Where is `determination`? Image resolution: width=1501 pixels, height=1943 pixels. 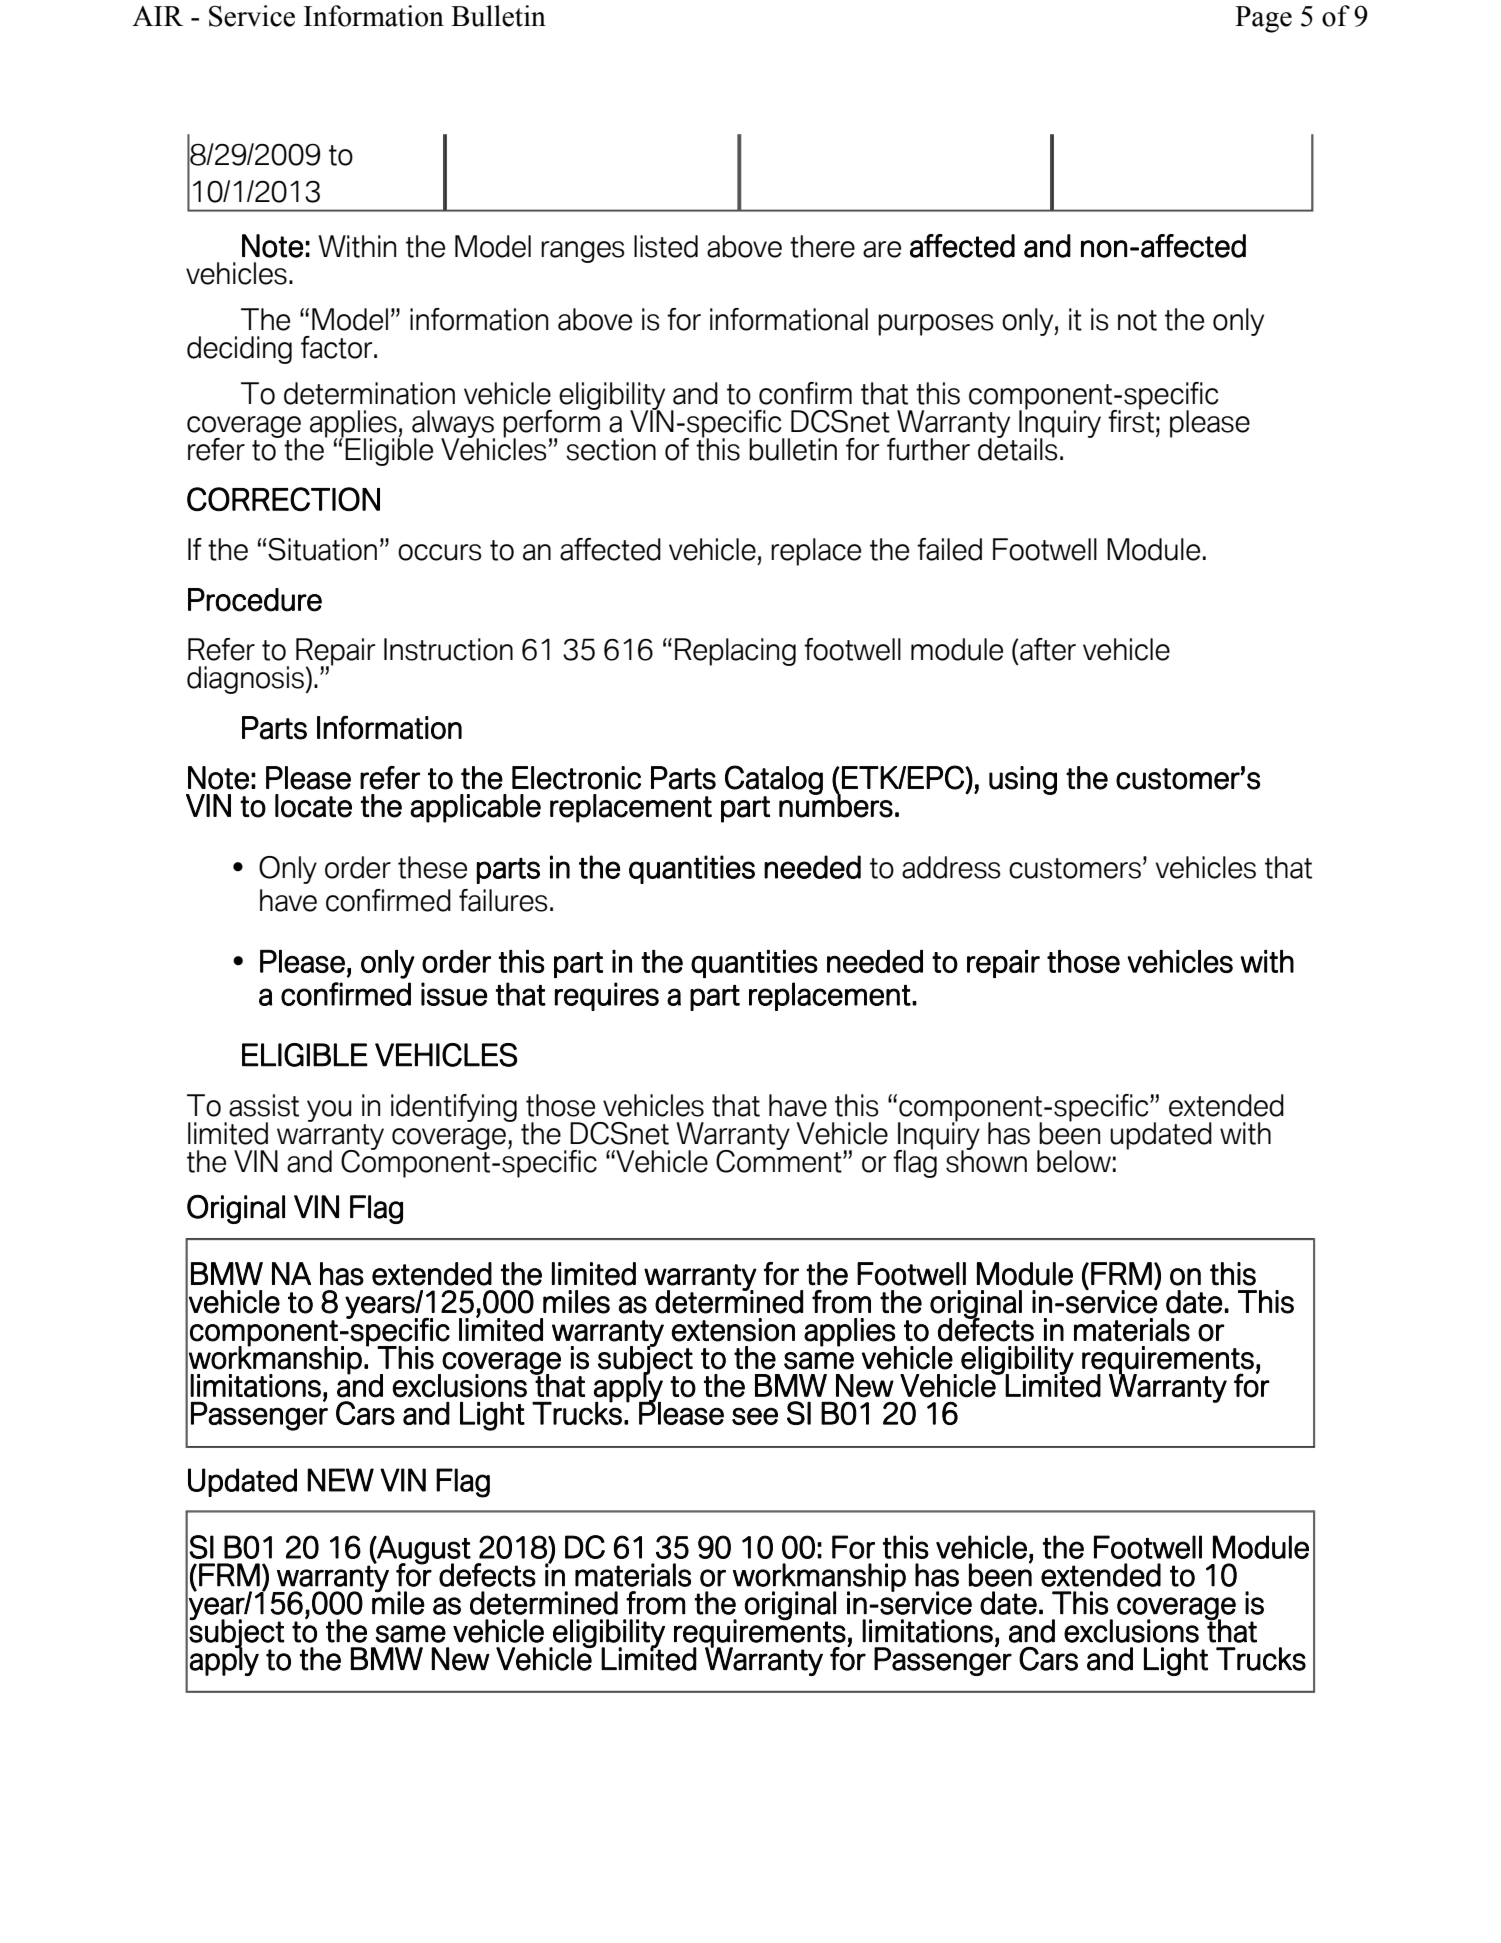
determination is located at coordinates (369, 393).
